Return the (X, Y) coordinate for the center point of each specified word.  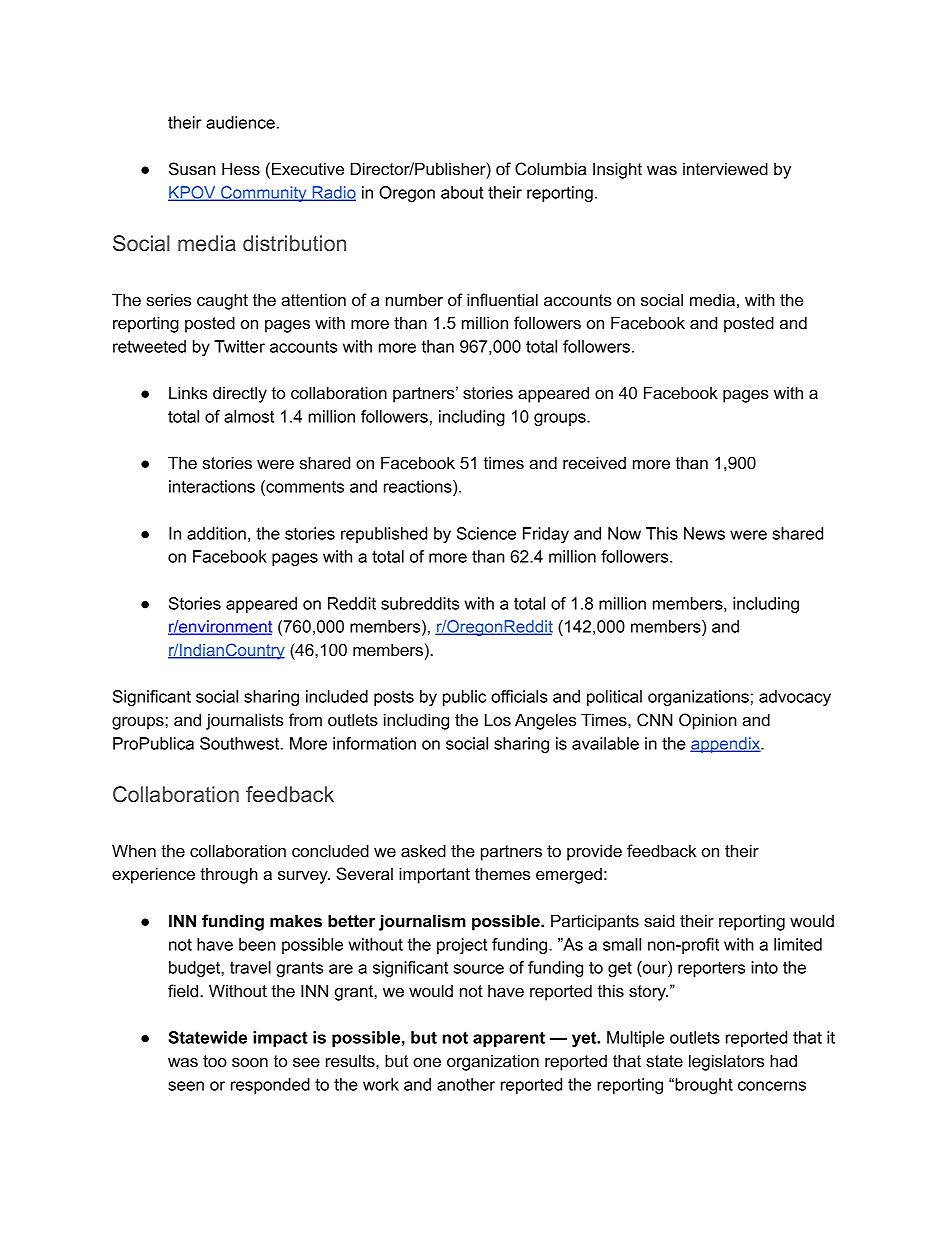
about (462, 192)
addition (216, 533)
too (215, 1061)
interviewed (725, 168)
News (704, 533)
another (466, 1084)
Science (486, 533)
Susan (192, 169)
